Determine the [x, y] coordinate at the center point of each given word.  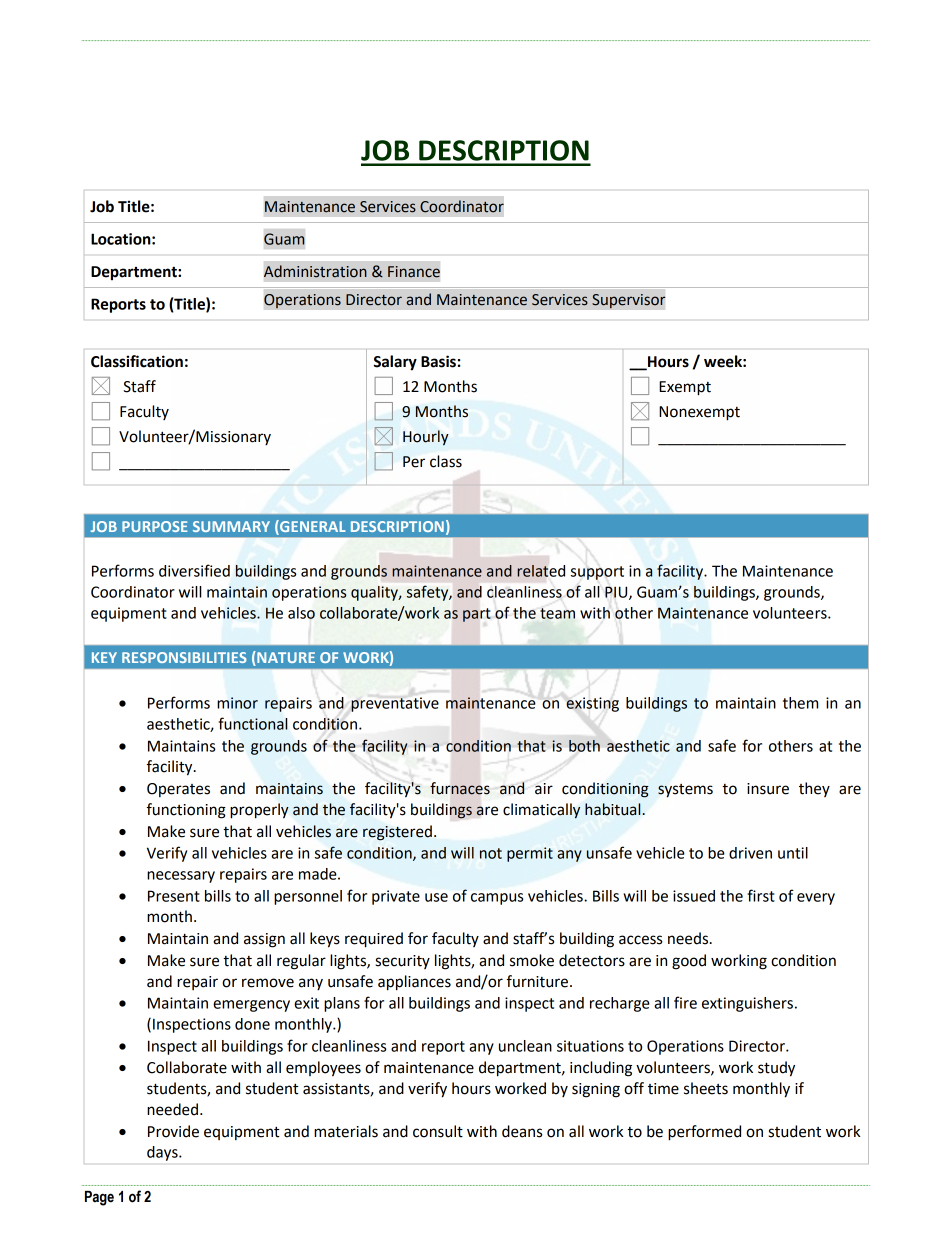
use [436, 897]
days [163, 1153]
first [761, 895]
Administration [315, 271]
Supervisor [629, 301]
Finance [414, 272]
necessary [181, 877]
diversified [194, 570]
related [541, 571]
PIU [617, 593]
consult [438, 1131]
